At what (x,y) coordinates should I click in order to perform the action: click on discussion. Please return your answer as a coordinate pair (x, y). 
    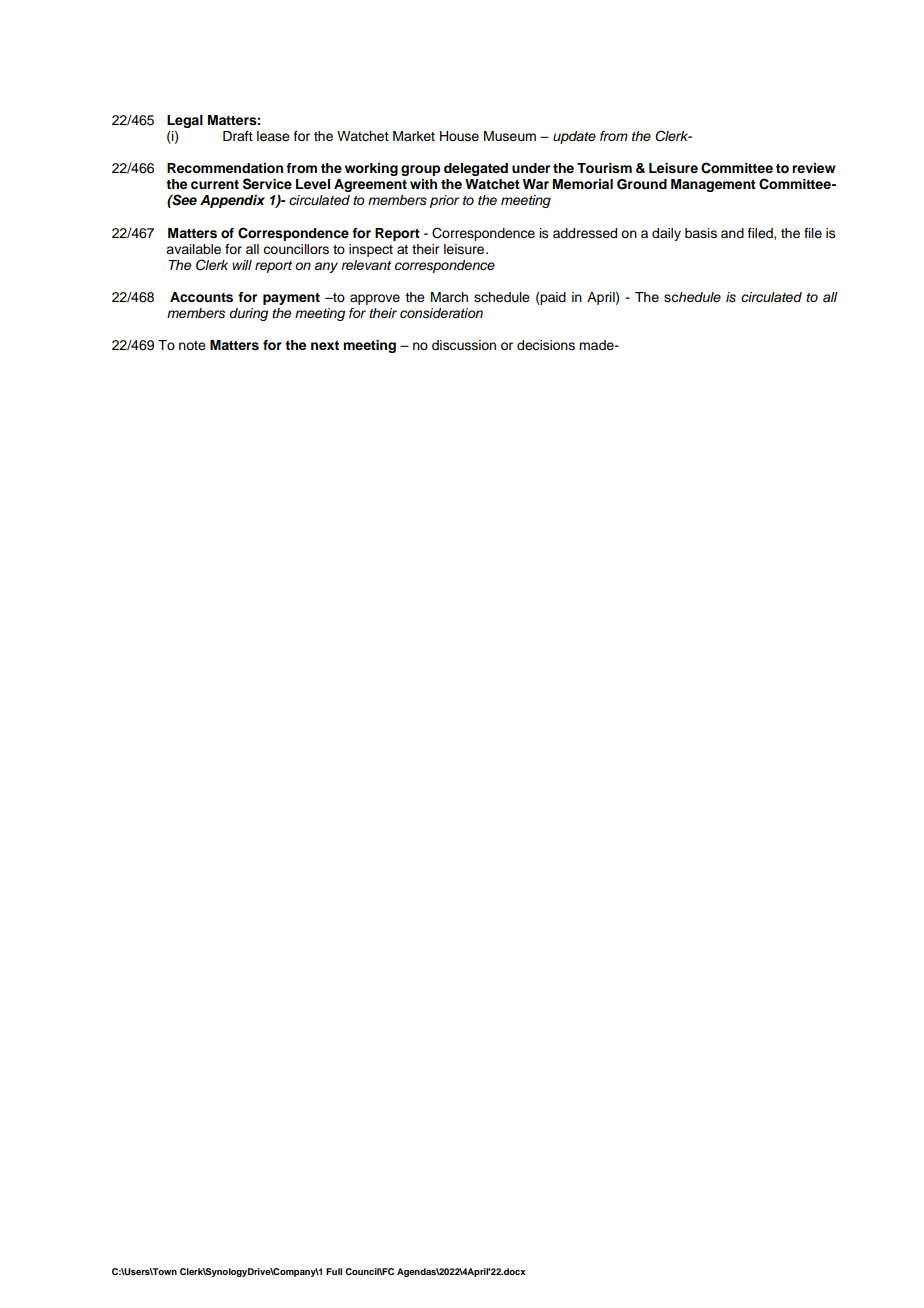
    Looking at the image, I should click on (464, 345).
